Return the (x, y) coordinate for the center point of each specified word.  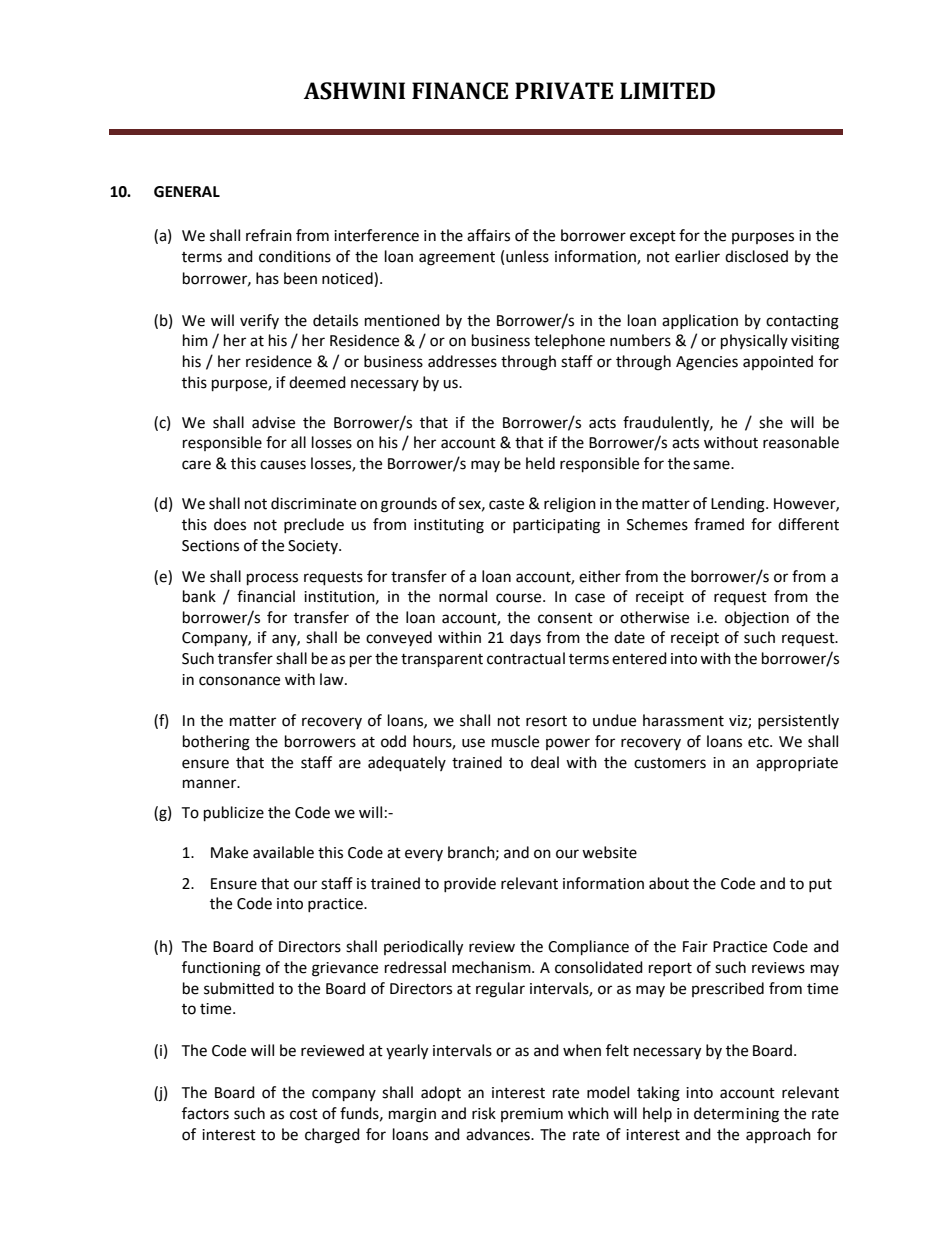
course (520, 598)
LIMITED (667, 90)
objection (757, 618)
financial (266, 596)
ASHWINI (354, 91)
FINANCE (460, 91)
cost (304, 1114)
